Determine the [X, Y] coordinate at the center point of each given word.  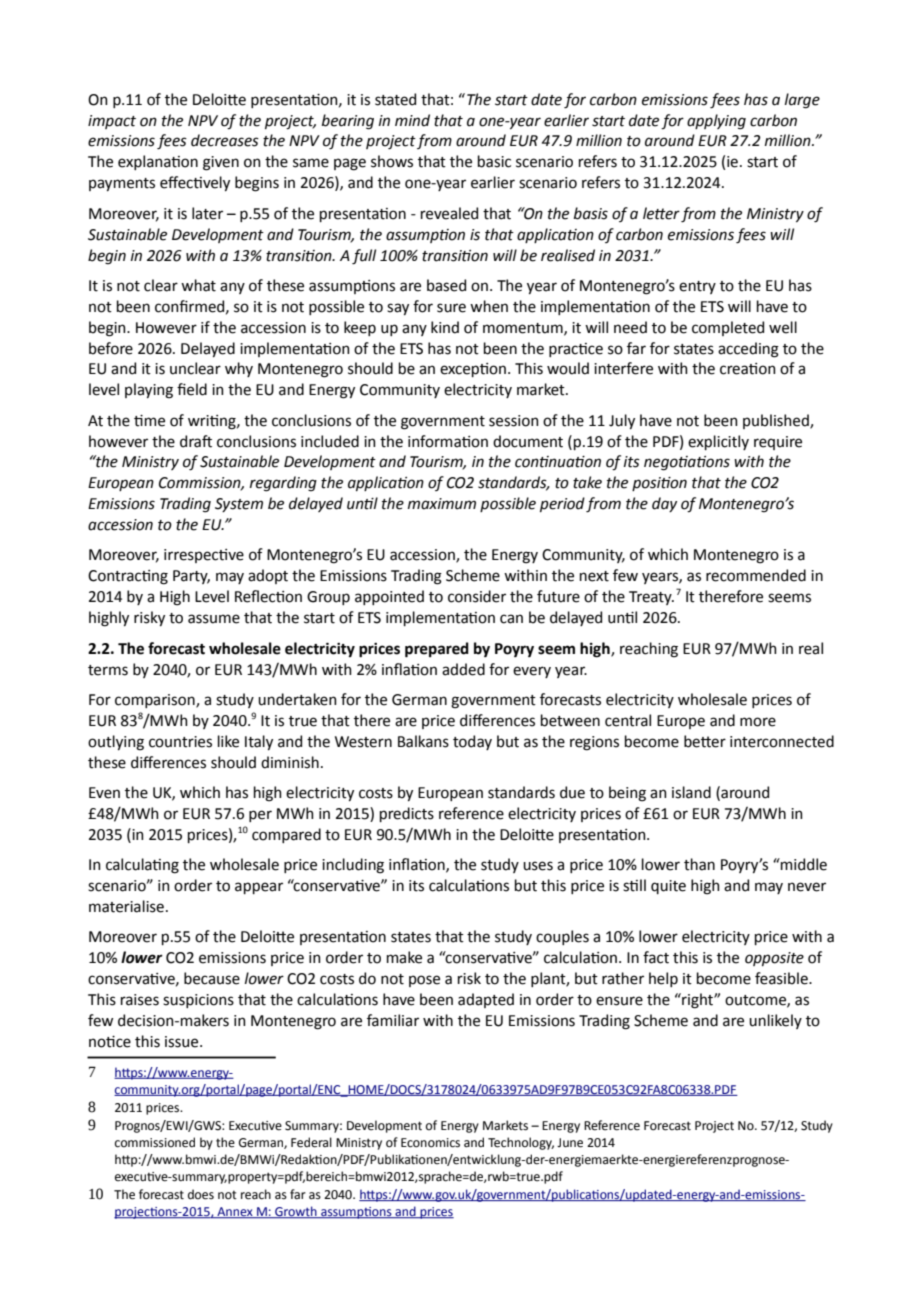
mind [412, 120]
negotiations [687, 463]
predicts [407, 814]
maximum [442, 504]
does [201, 1194]
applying [716, 122]
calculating [142, 866]
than [699, 864]
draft [196, 441]
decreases [225, 140]
